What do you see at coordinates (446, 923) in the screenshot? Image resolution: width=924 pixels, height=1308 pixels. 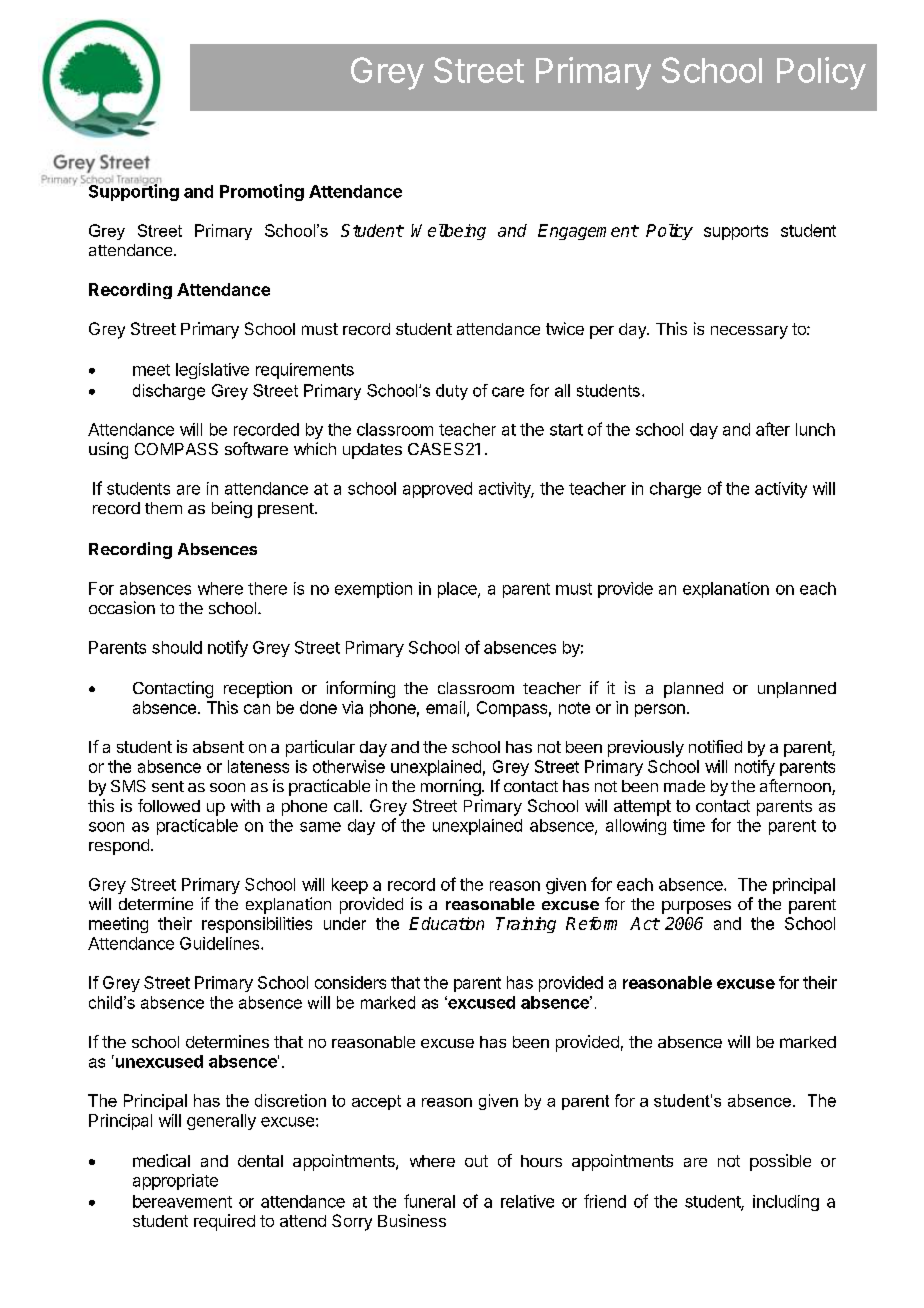 I see `Education` at bounding box center [446, 923].
